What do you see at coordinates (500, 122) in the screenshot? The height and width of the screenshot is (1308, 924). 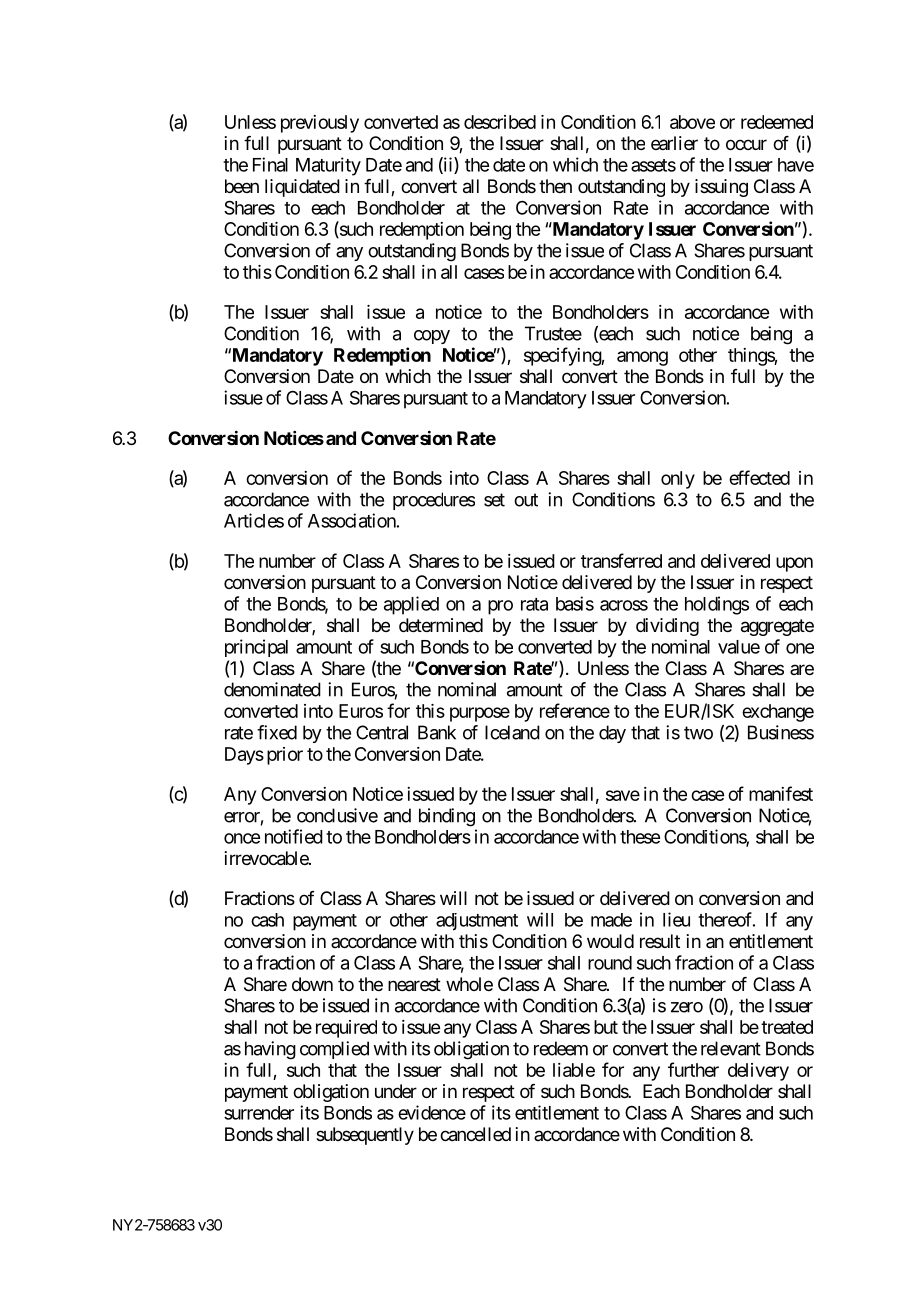 I see `described` at bounding box center [500, 122].
